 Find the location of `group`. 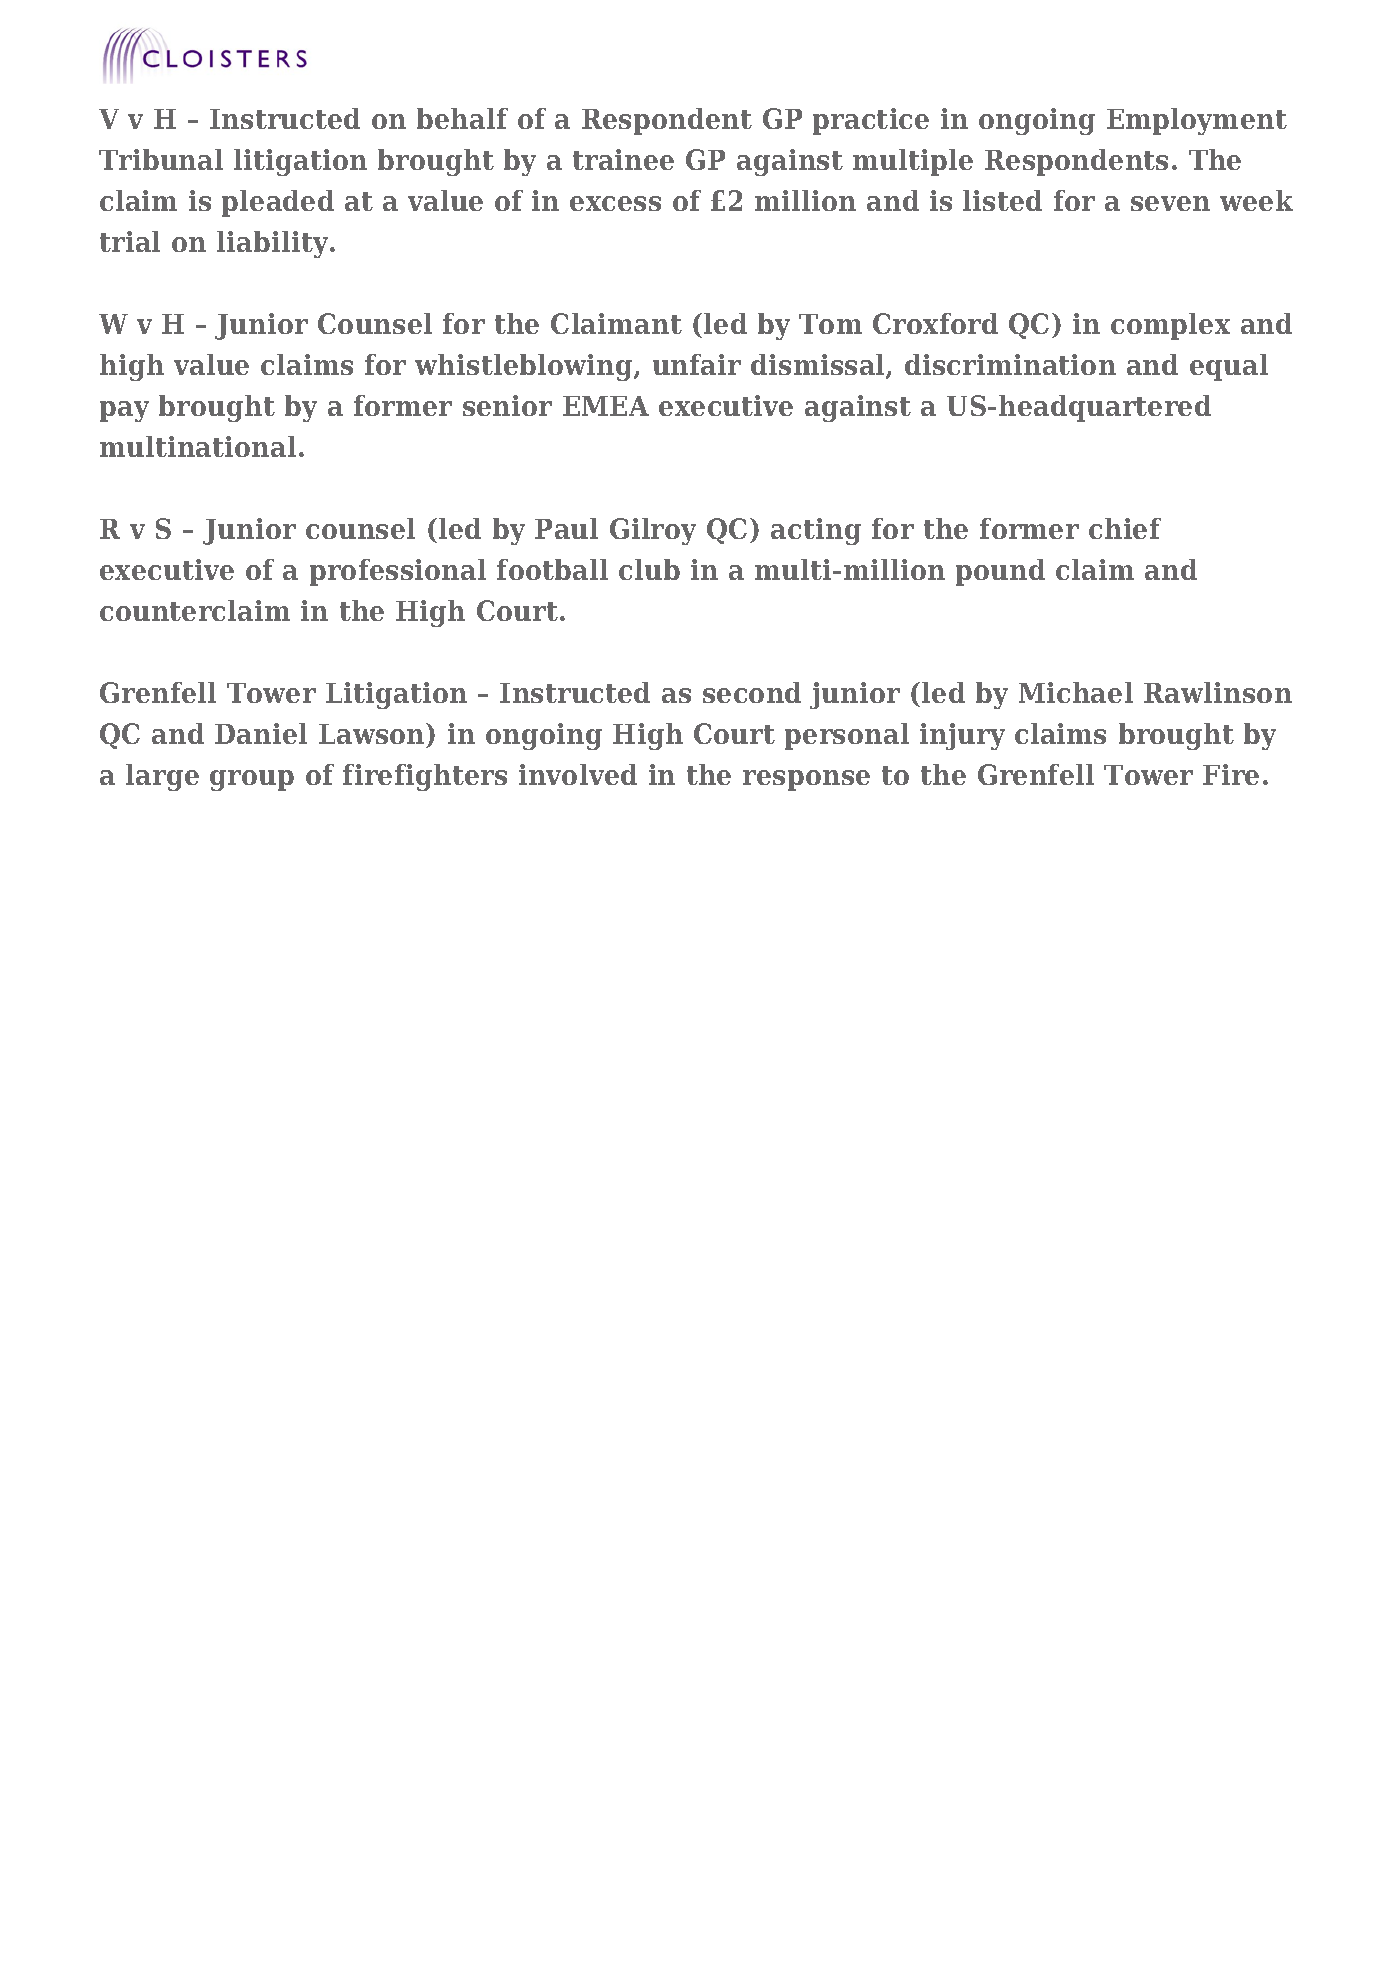

group is located at coordinates (252, 780).
